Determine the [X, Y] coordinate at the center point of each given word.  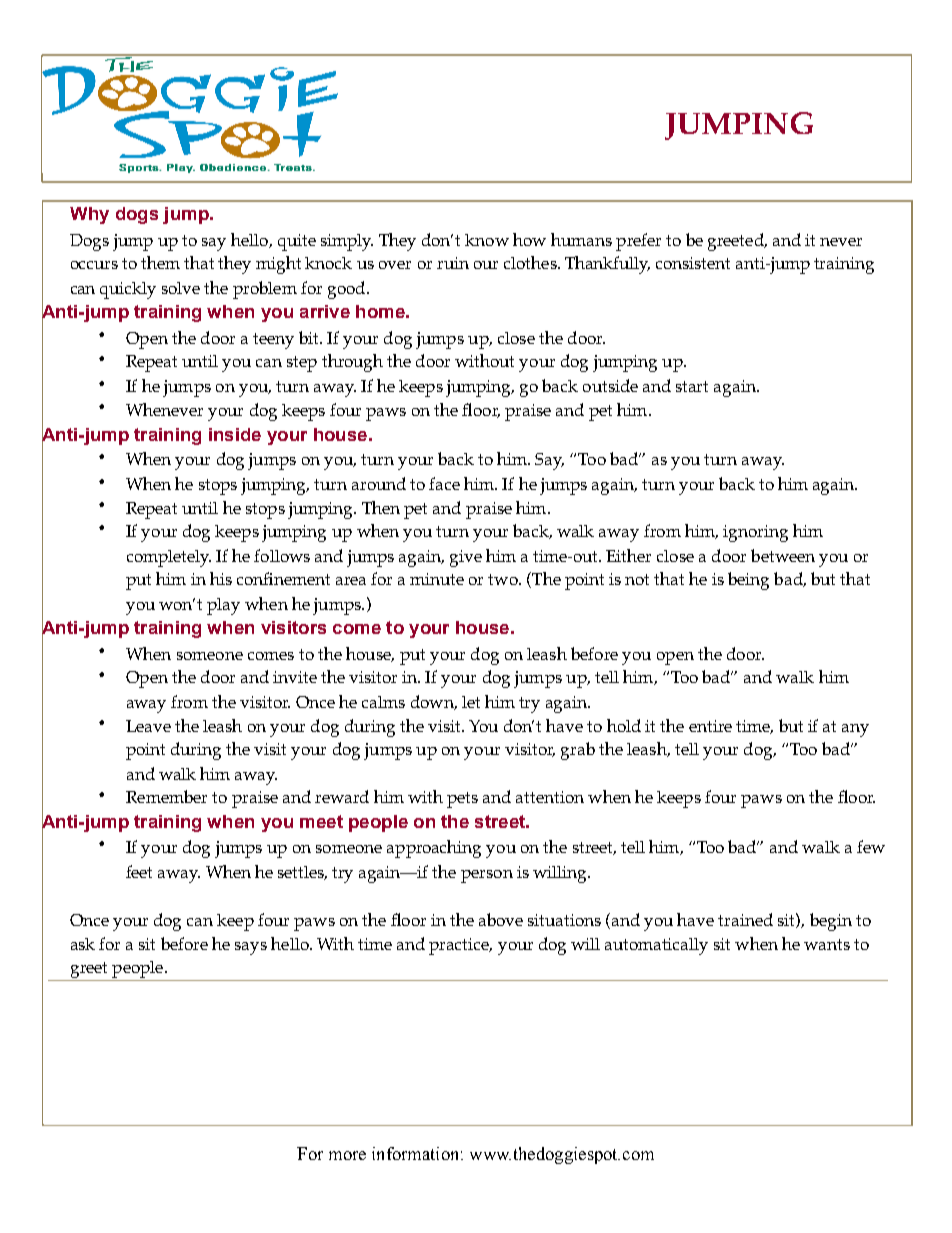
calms [383, 702]
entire [710, 726]
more [347, 1155]
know [487, 240]
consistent [693, 263]
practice [460, 946]
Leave [148, 726]
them [160, 262]
